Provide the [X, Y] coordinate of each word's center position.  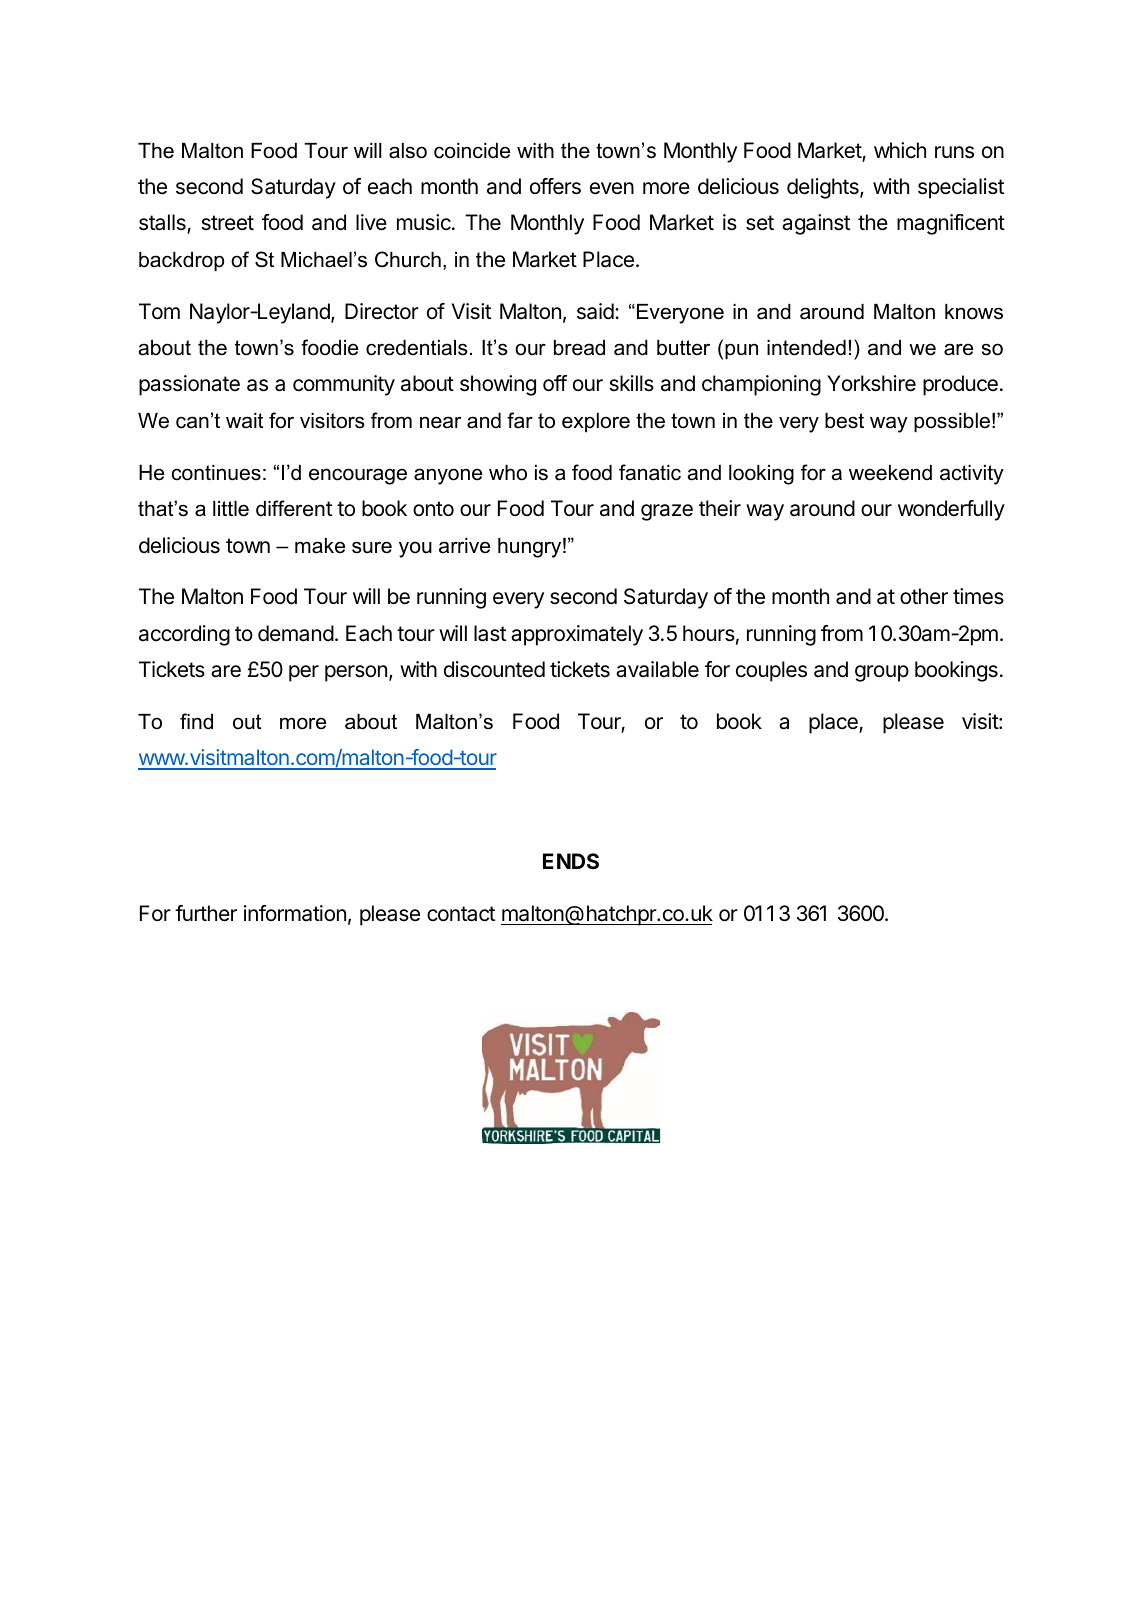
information [295, 913]
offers [555, 186]
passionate [189, 385]
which [900, 150]
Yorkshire [871, 383]
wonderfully [951, 510]
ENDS [571, 861]
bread [579, 348]
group [882, 673]
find [196, 721]
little [231, 509]
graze [667, 512]
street [228, 223]
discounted [494, 669]
